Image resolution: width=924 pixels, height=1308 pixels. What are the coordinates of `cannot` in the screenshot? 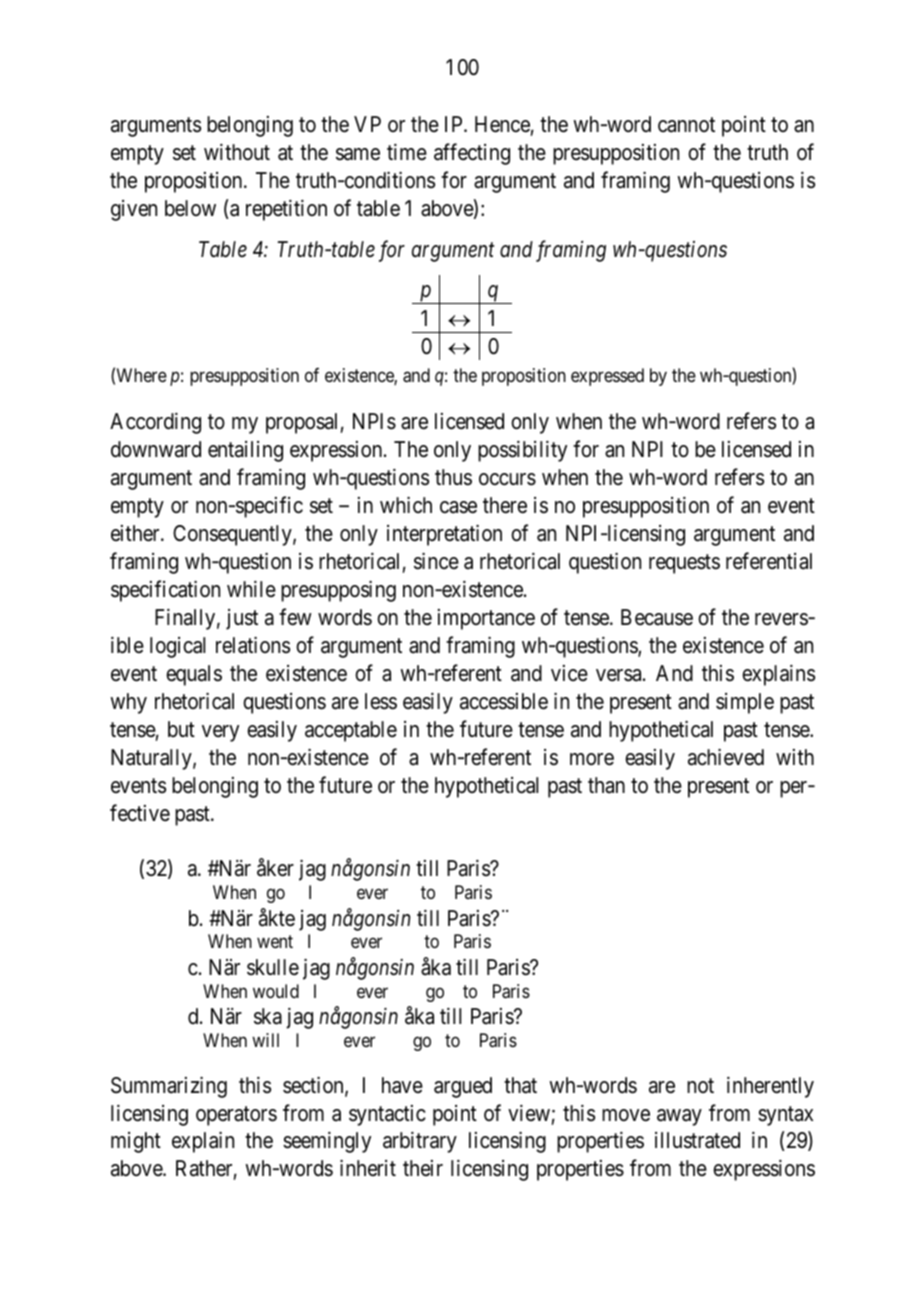 It's located at (686, 125).
